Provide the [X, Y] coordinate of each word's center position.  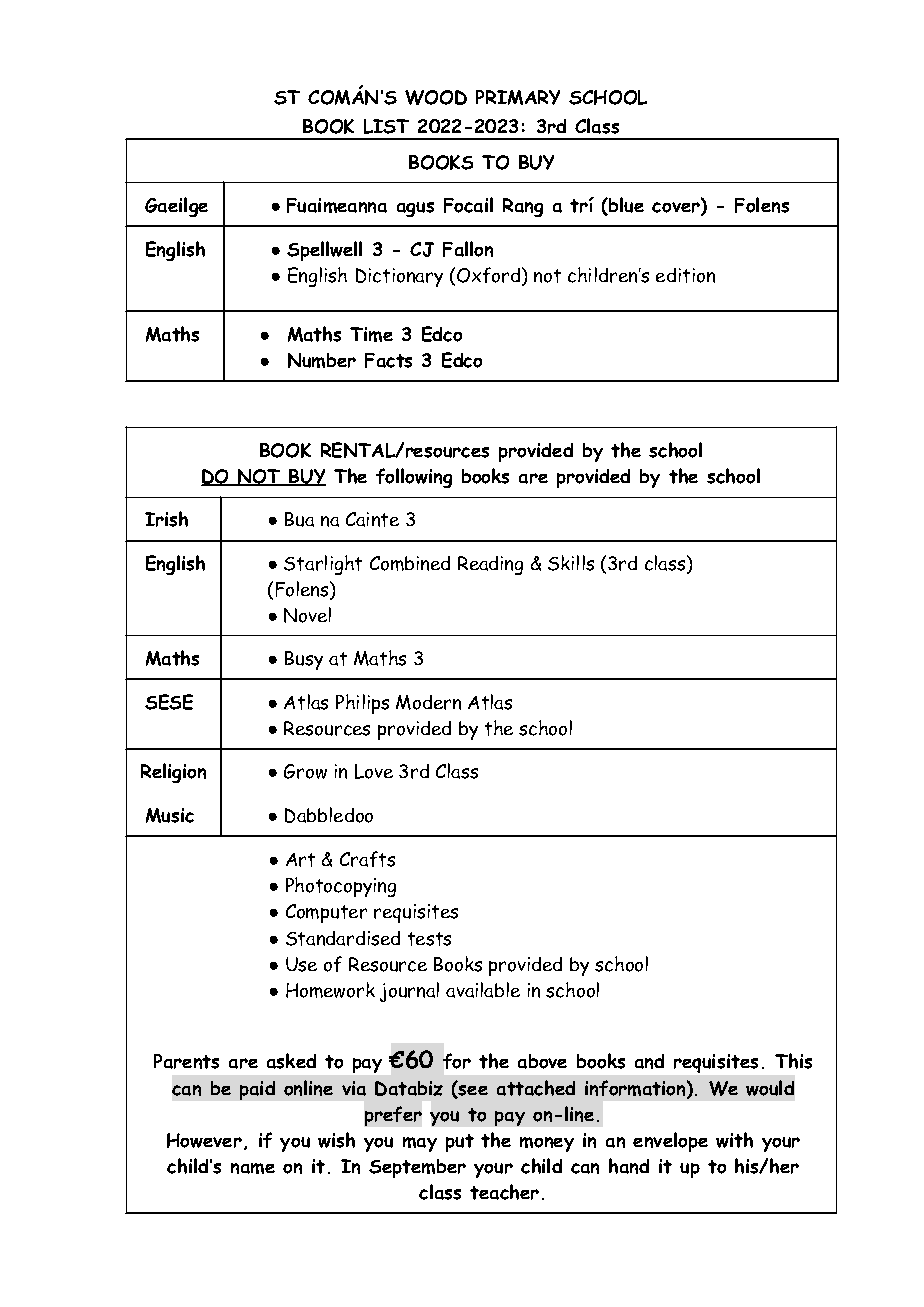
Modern [428, 702]
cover [677, 209]
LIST [386, 126]
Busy [304, 660]
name [253, 1168]
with [734, 1140]
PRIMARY [518, 97]
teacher [504, 1192]
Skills [571, 563]
